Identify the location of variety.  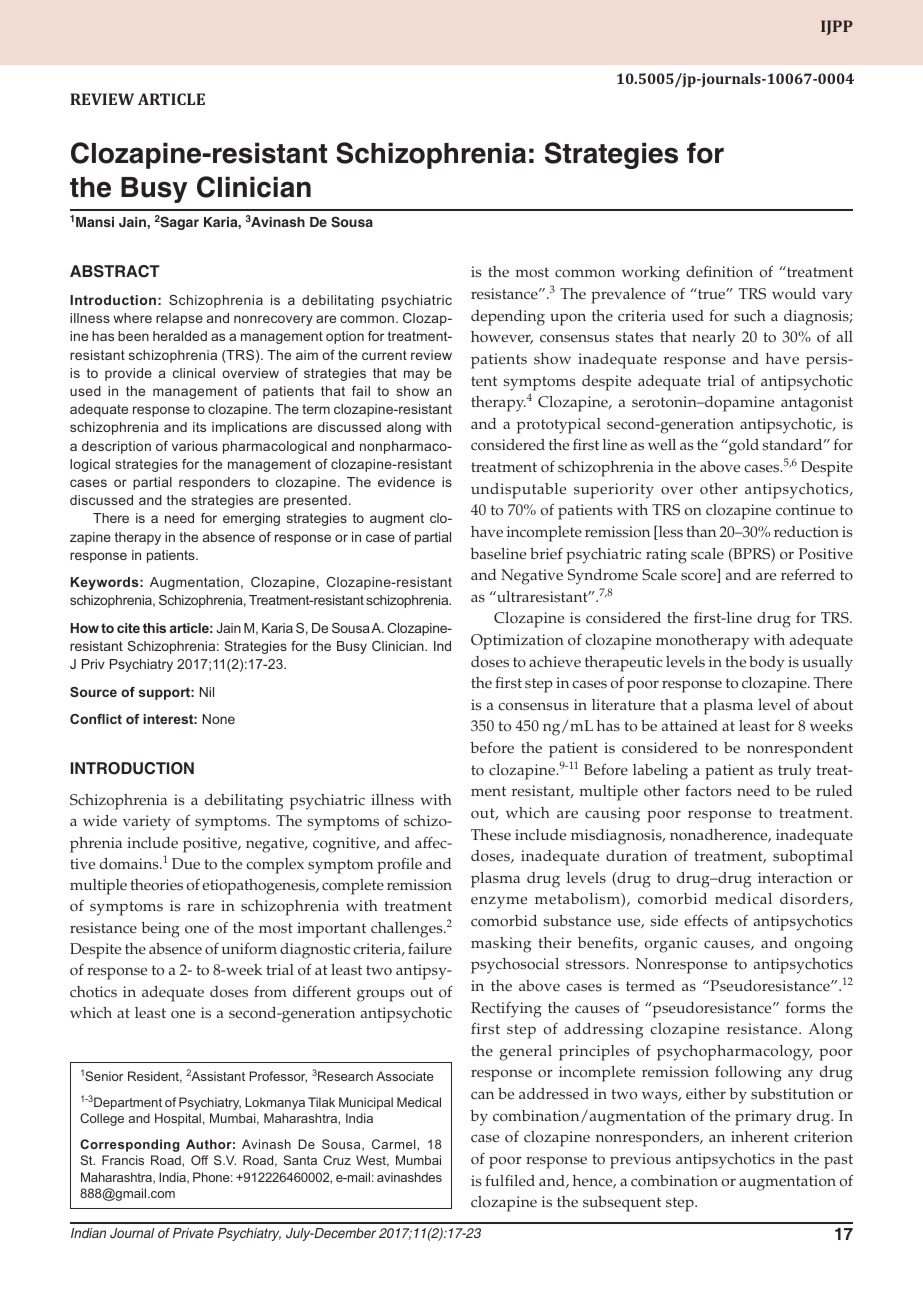
(147, 823).
